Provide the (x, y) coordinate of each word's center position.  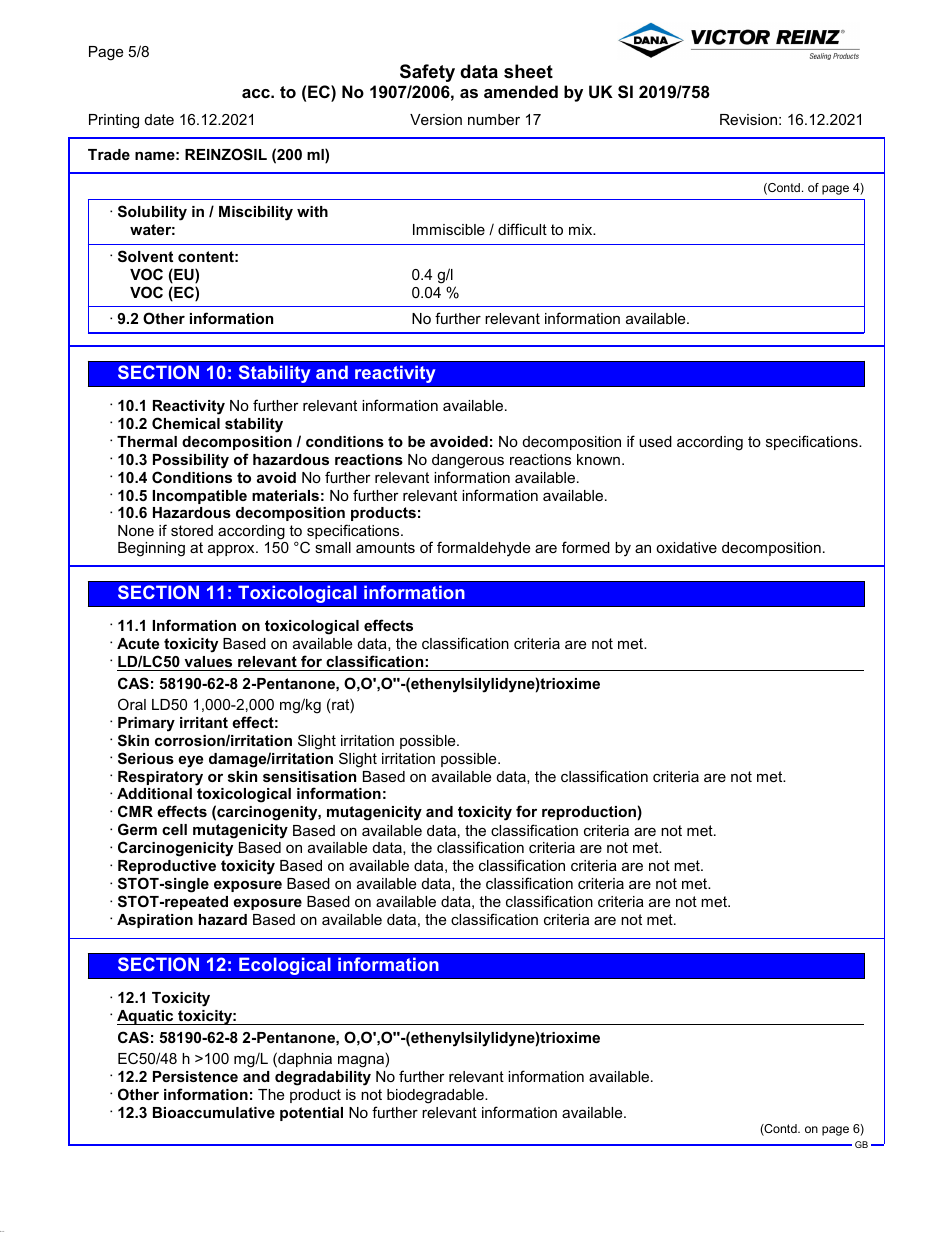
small (333, 547)
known (598, 459)
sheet (528, 71)
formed (586, 547)
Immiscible (449, 229)
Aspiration (155, 921)
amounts (385, 547)
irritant (204, 722)
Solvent (145, 256)
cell (174, 829)
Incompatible (200, 497)
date (159, 119)
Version (436, 119)
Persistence (195, 1076)
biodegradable (436, 1096)
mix (582, 229)
